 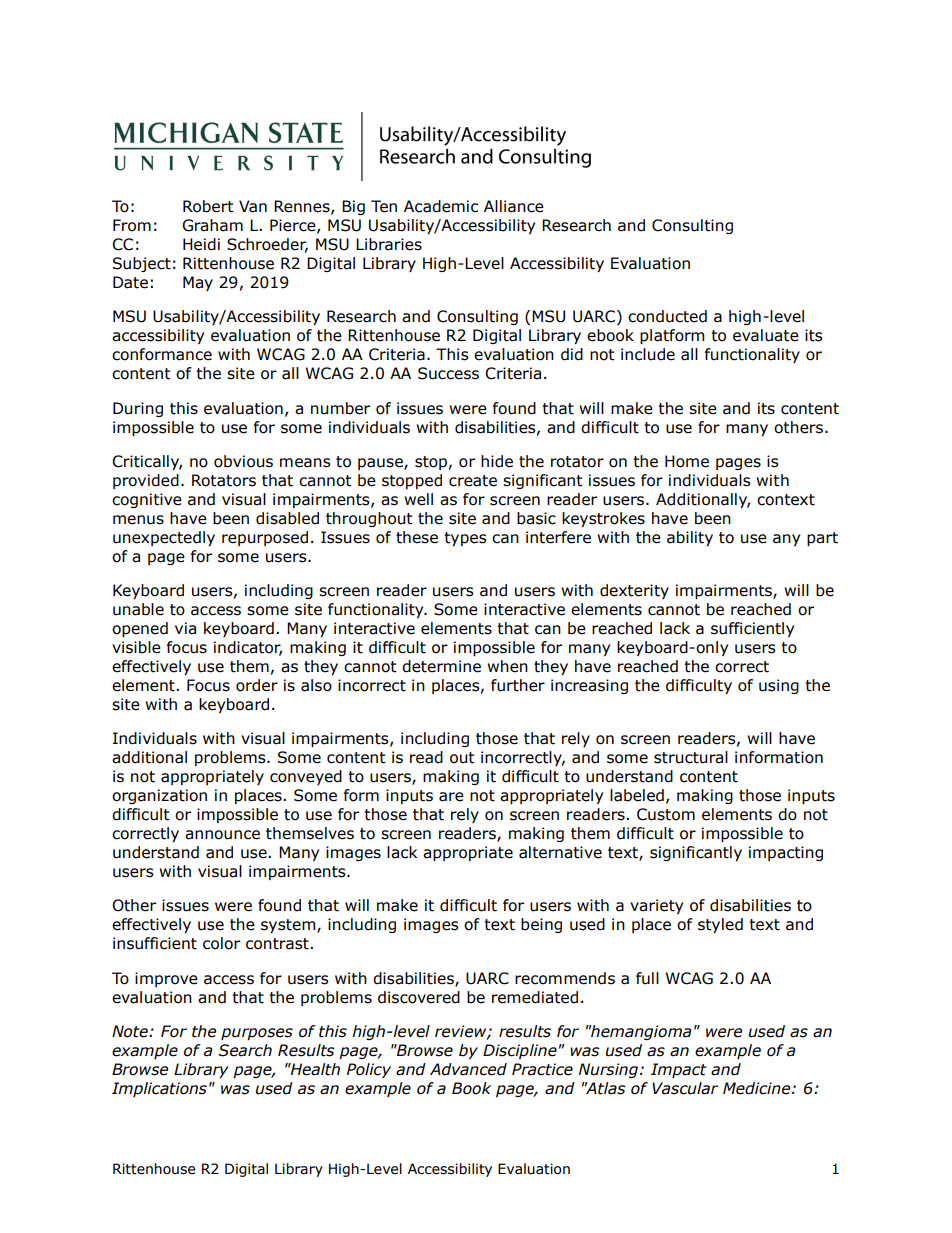 I want to click on Medicine, so click(x=758, y=1088).
